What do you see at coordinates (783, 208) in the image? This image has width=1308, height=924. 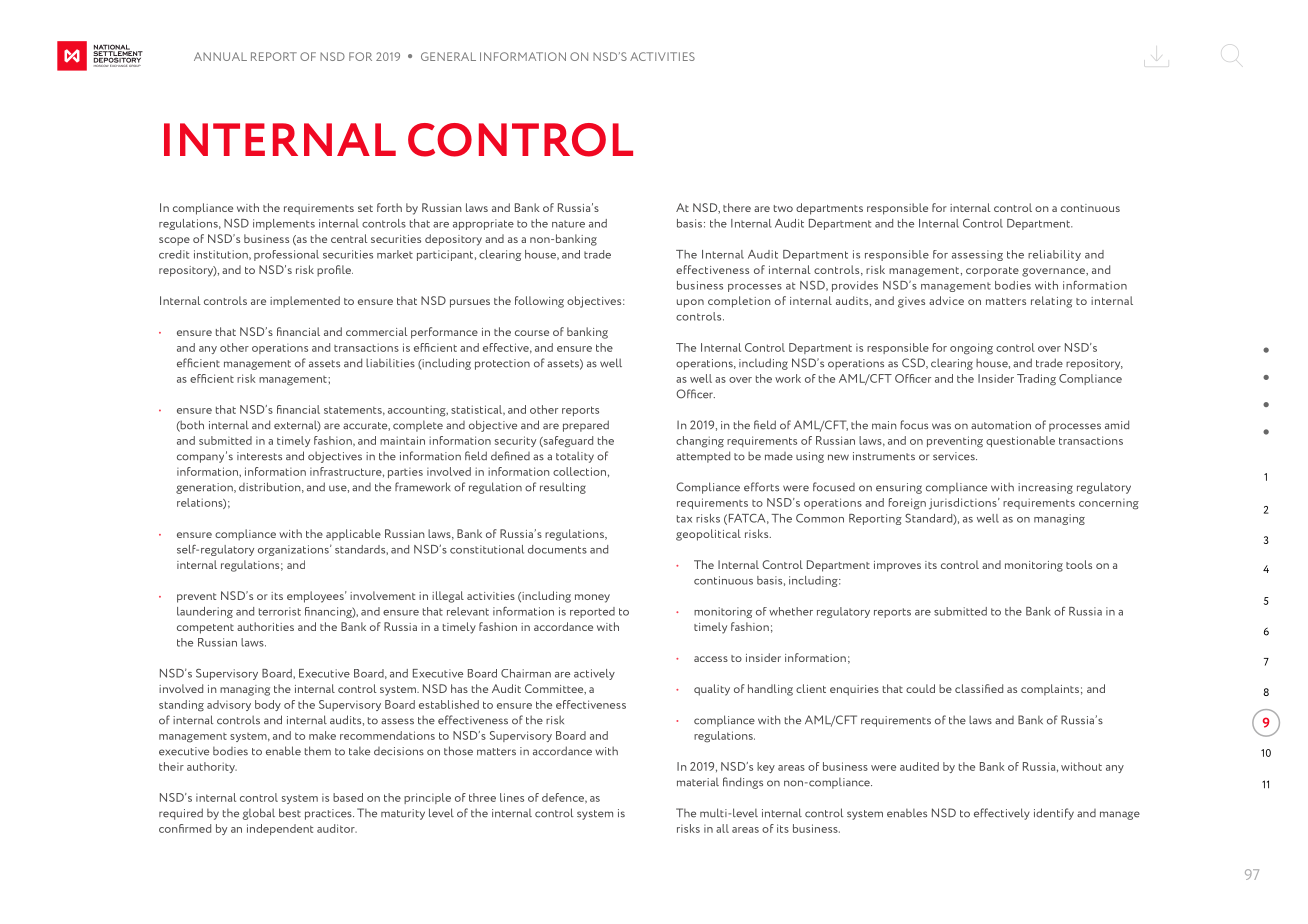 I see `two` at bounding box center [783, 208].
